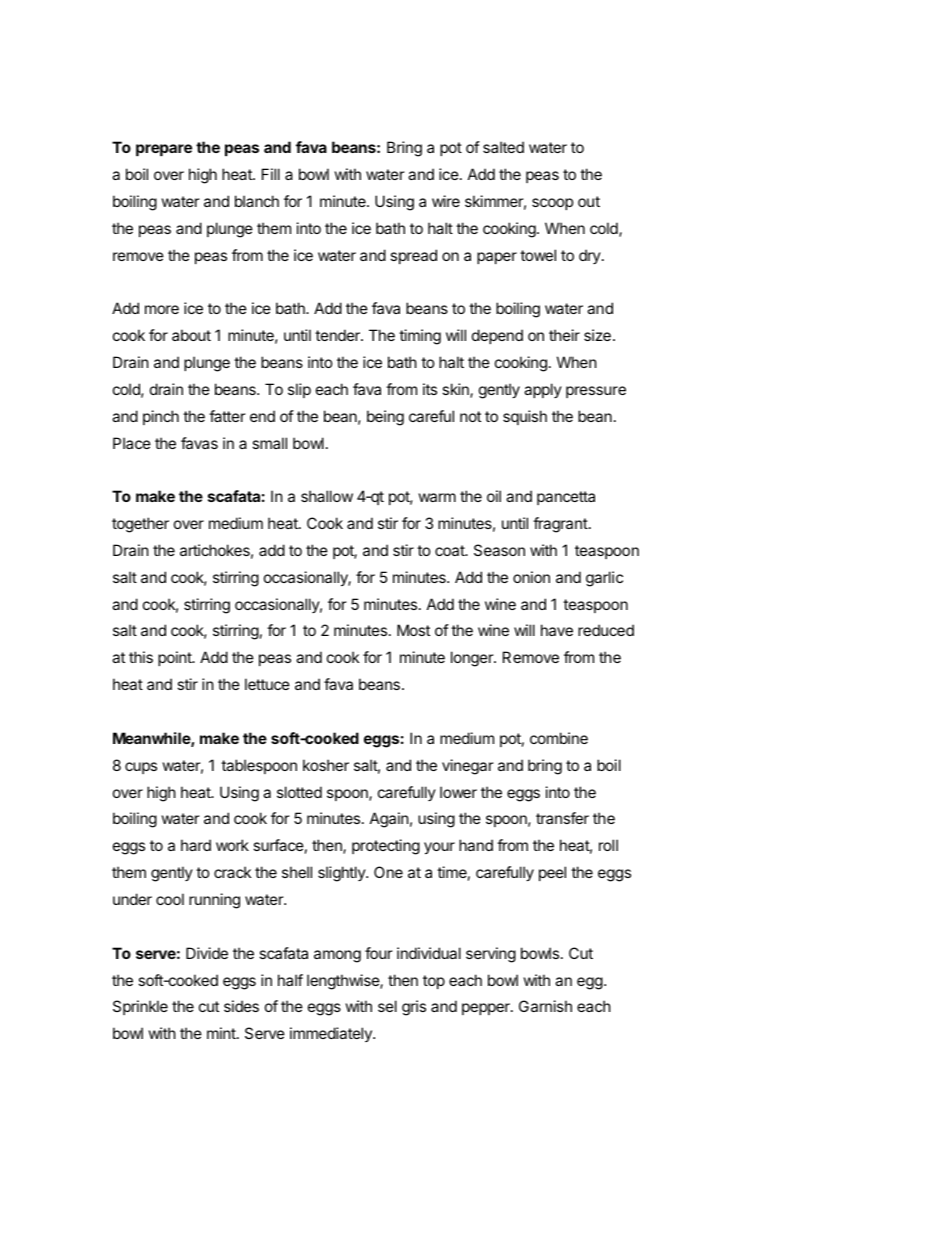 This page has height=1233, width=952. Describe the element at coordinates (413, 630) in the page. I see `Most` at that location.
